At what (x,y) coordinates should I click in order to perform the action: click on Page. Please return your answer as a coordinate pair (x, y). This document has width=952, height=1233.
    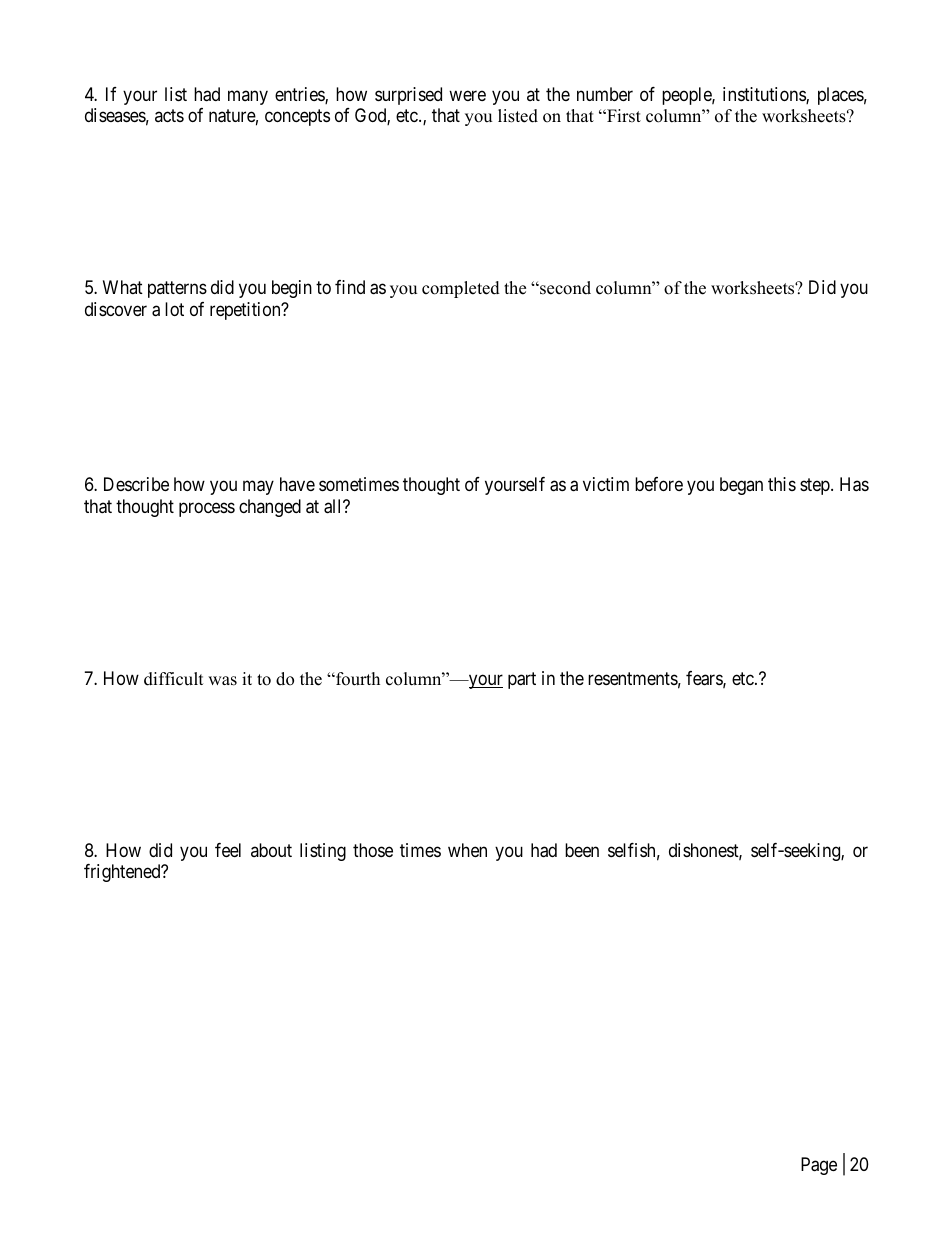
    Looking at the image, I should click on (819, 1166).
